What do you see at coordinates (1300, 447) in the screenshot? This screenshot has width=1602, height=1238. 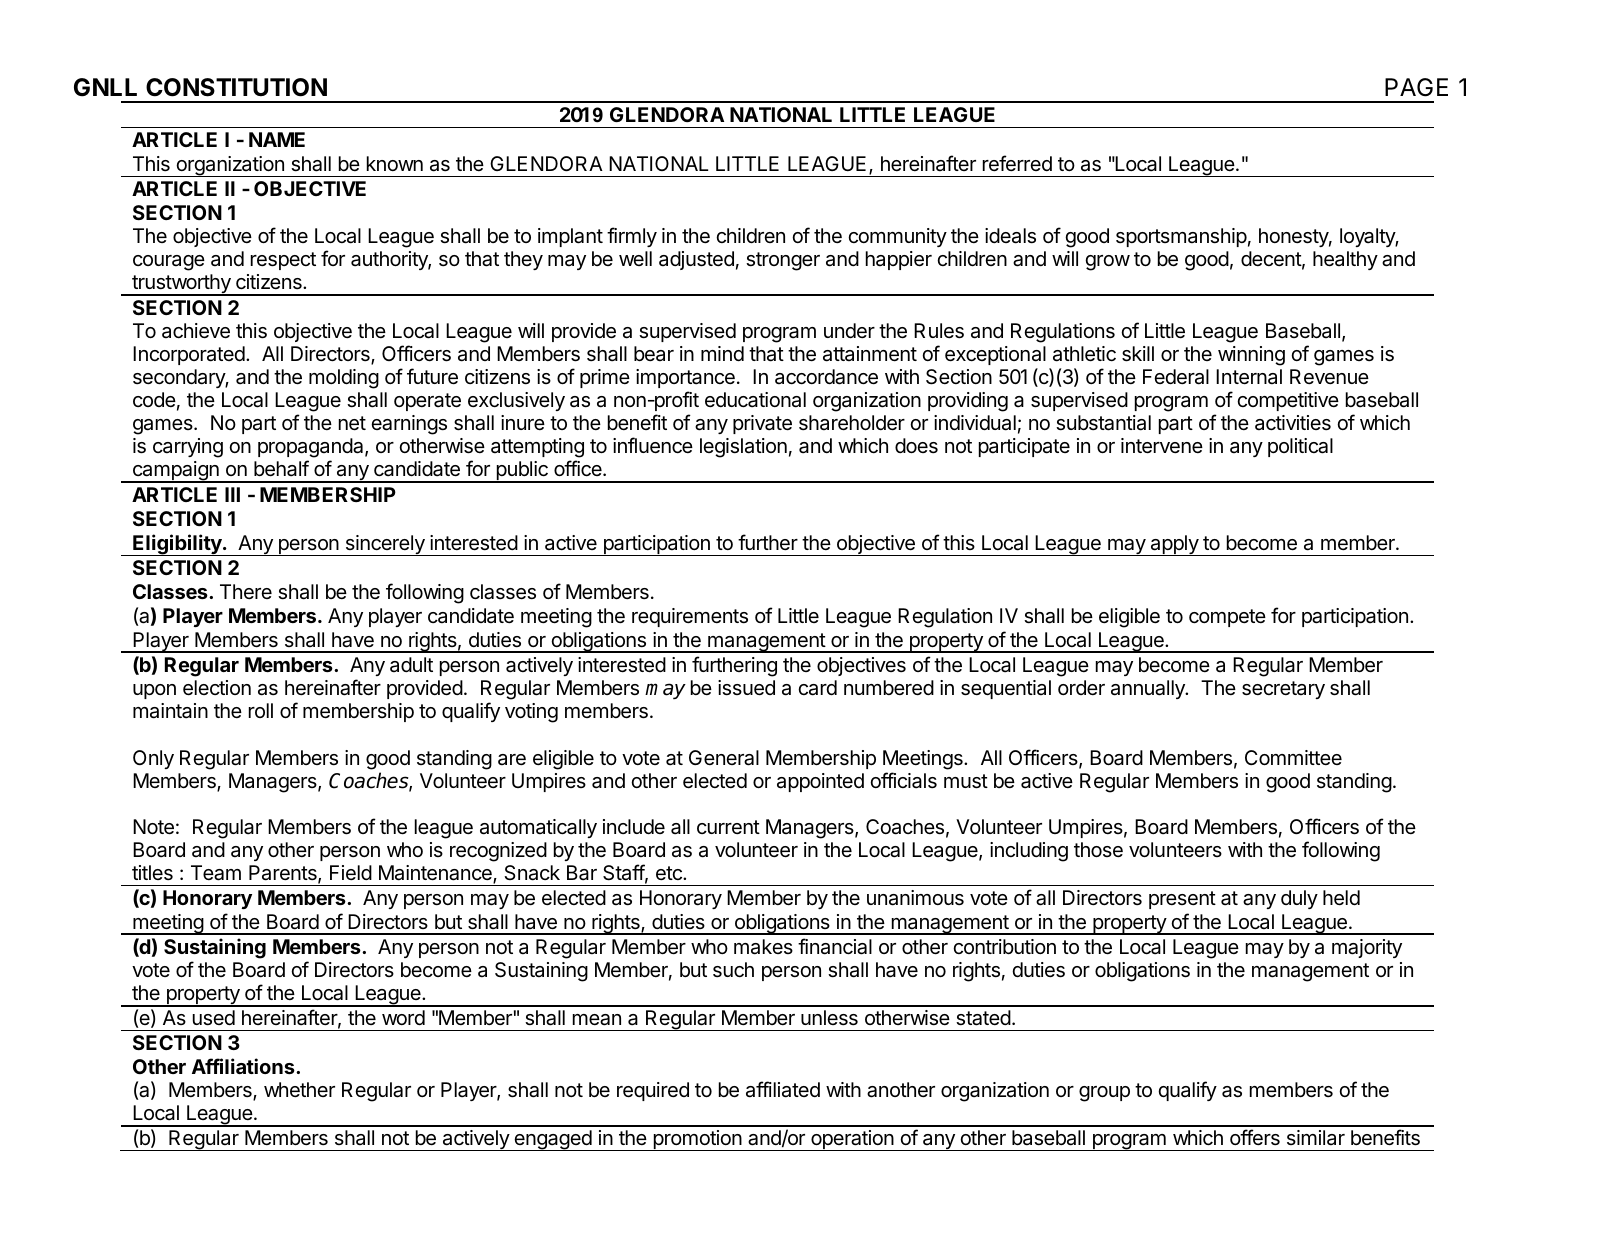 I see `political` at bounding box center [1300, 447].
